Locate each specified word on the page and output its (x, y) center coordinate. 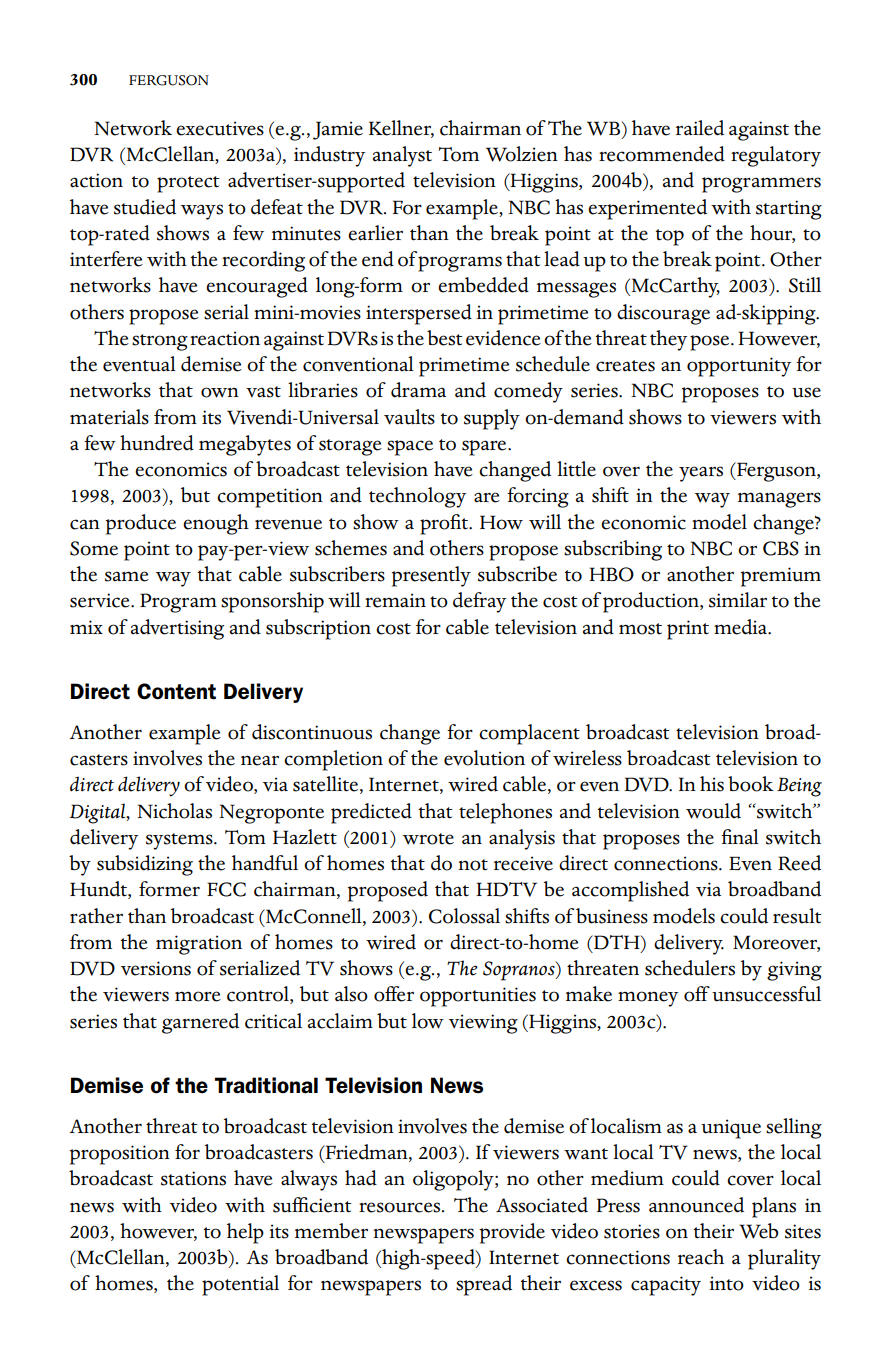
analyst (402, 156)
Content (176, 691)
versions (156, 968)
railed (700, 128)
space (410, 448)
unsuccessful (766, 994)
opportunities (478, 997)
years (701, 474)
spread (484, 1285)
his (712, 784)
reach (701, 1257)
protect (188, 184)
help (245, 1233)
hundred (157, 443)
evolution (484, 758)
